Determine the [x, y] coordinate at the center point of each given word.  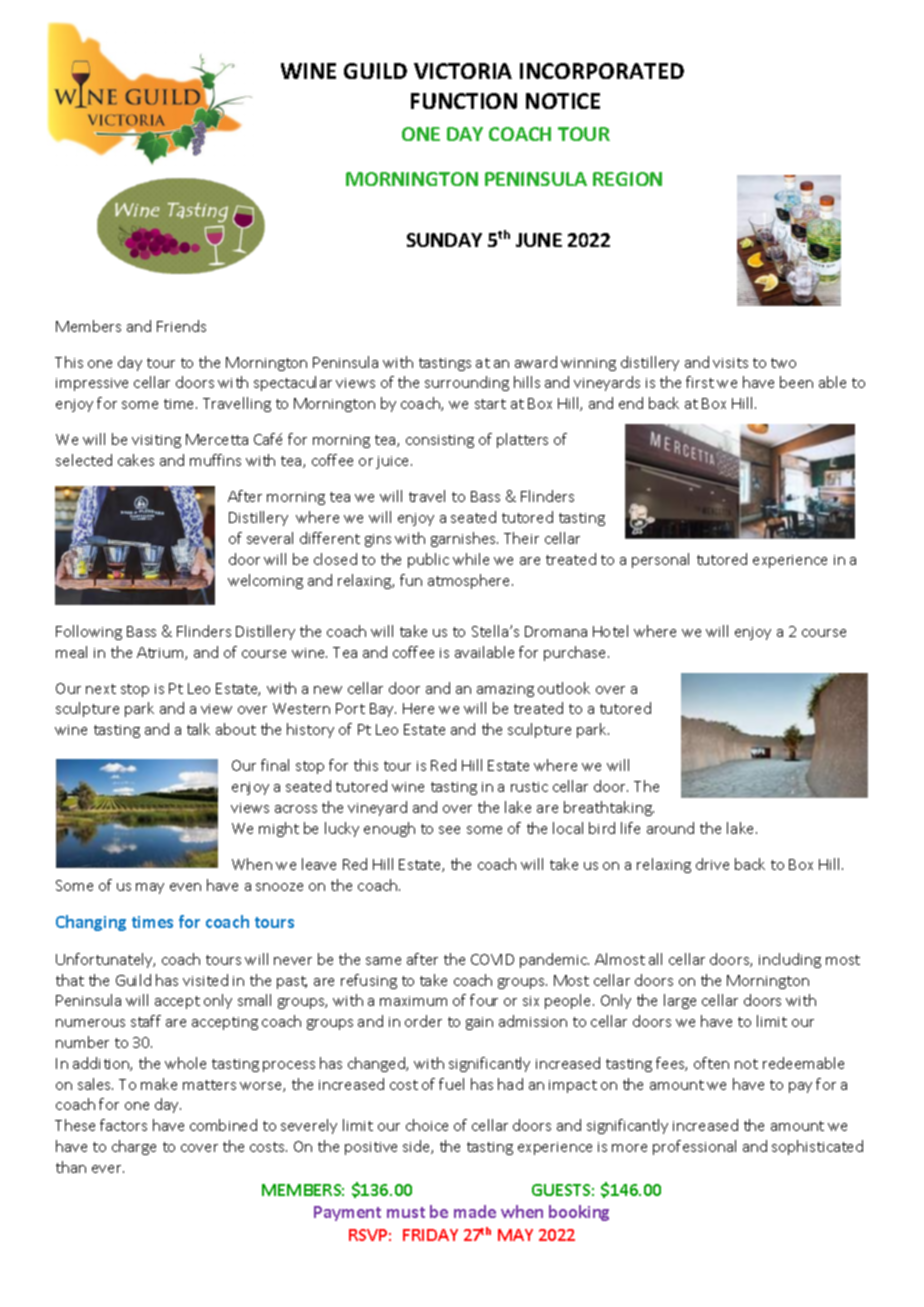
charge [134, 1147]
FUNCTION [464, 101]
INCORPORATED [602, 71]
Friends [181, 326]
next [101, 689]
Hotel [610, 631]
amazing [505, 690]
